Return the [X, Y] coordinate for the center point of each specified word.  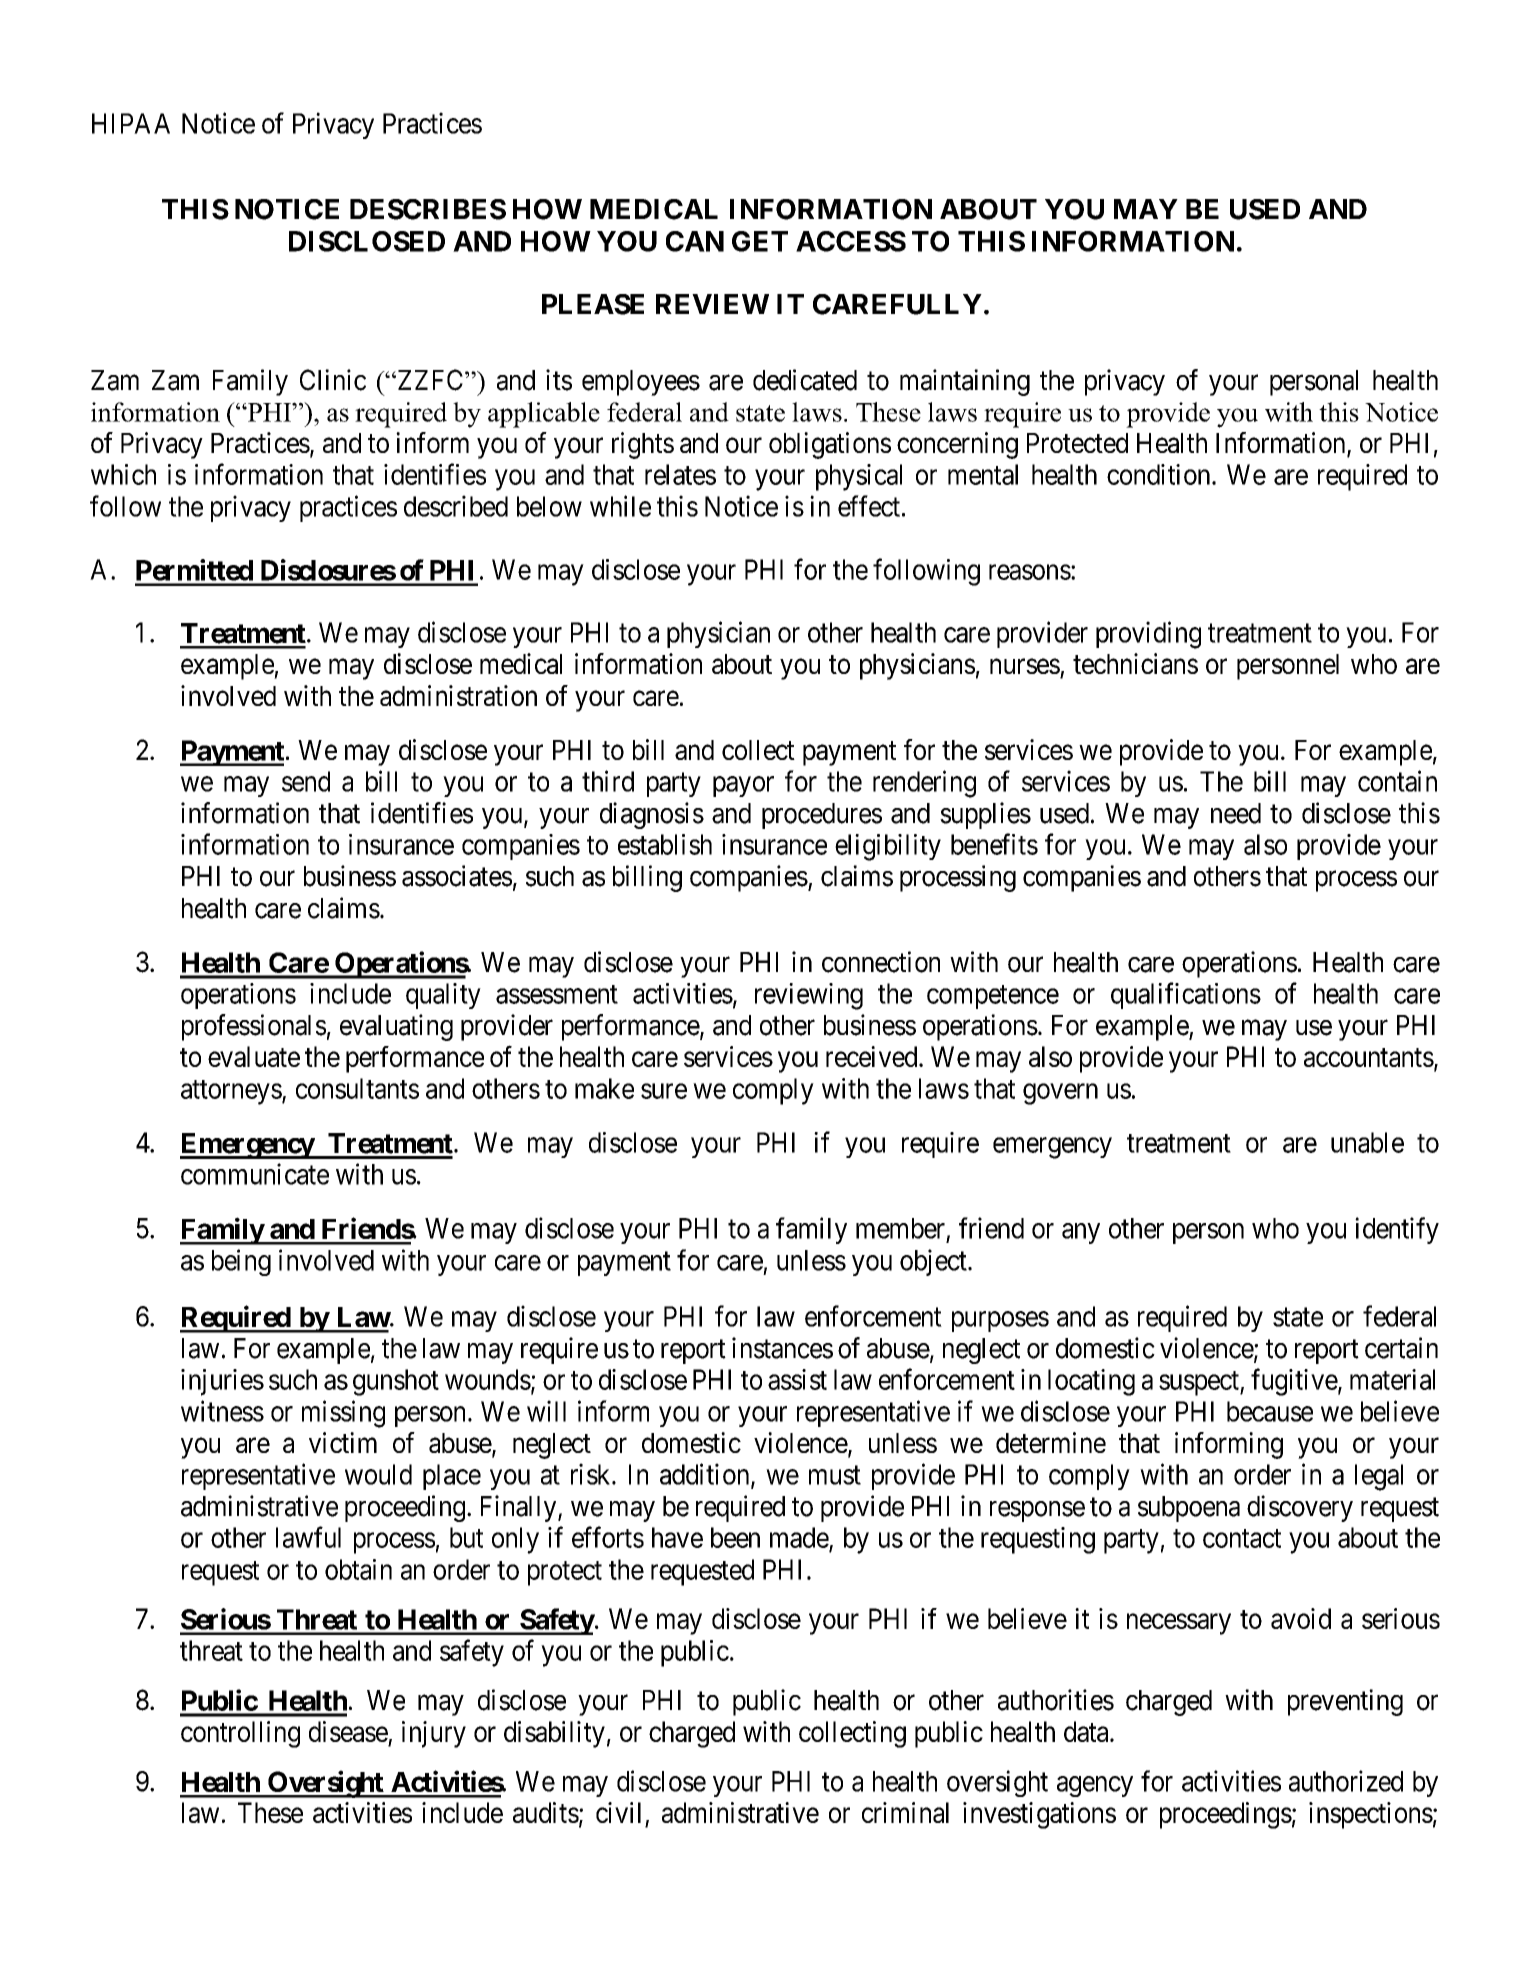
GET [760, 241]
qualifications [1186, 995]
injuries [222, 1382]
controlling [240, 1734]
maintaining [965, 382]
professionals [254, 1027]
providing [1148, 635]
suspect [1200, 1383]
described [456, 506]
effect [869, 506]
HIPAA [131, 123]
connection [881, 962]
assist [797, 1379]
